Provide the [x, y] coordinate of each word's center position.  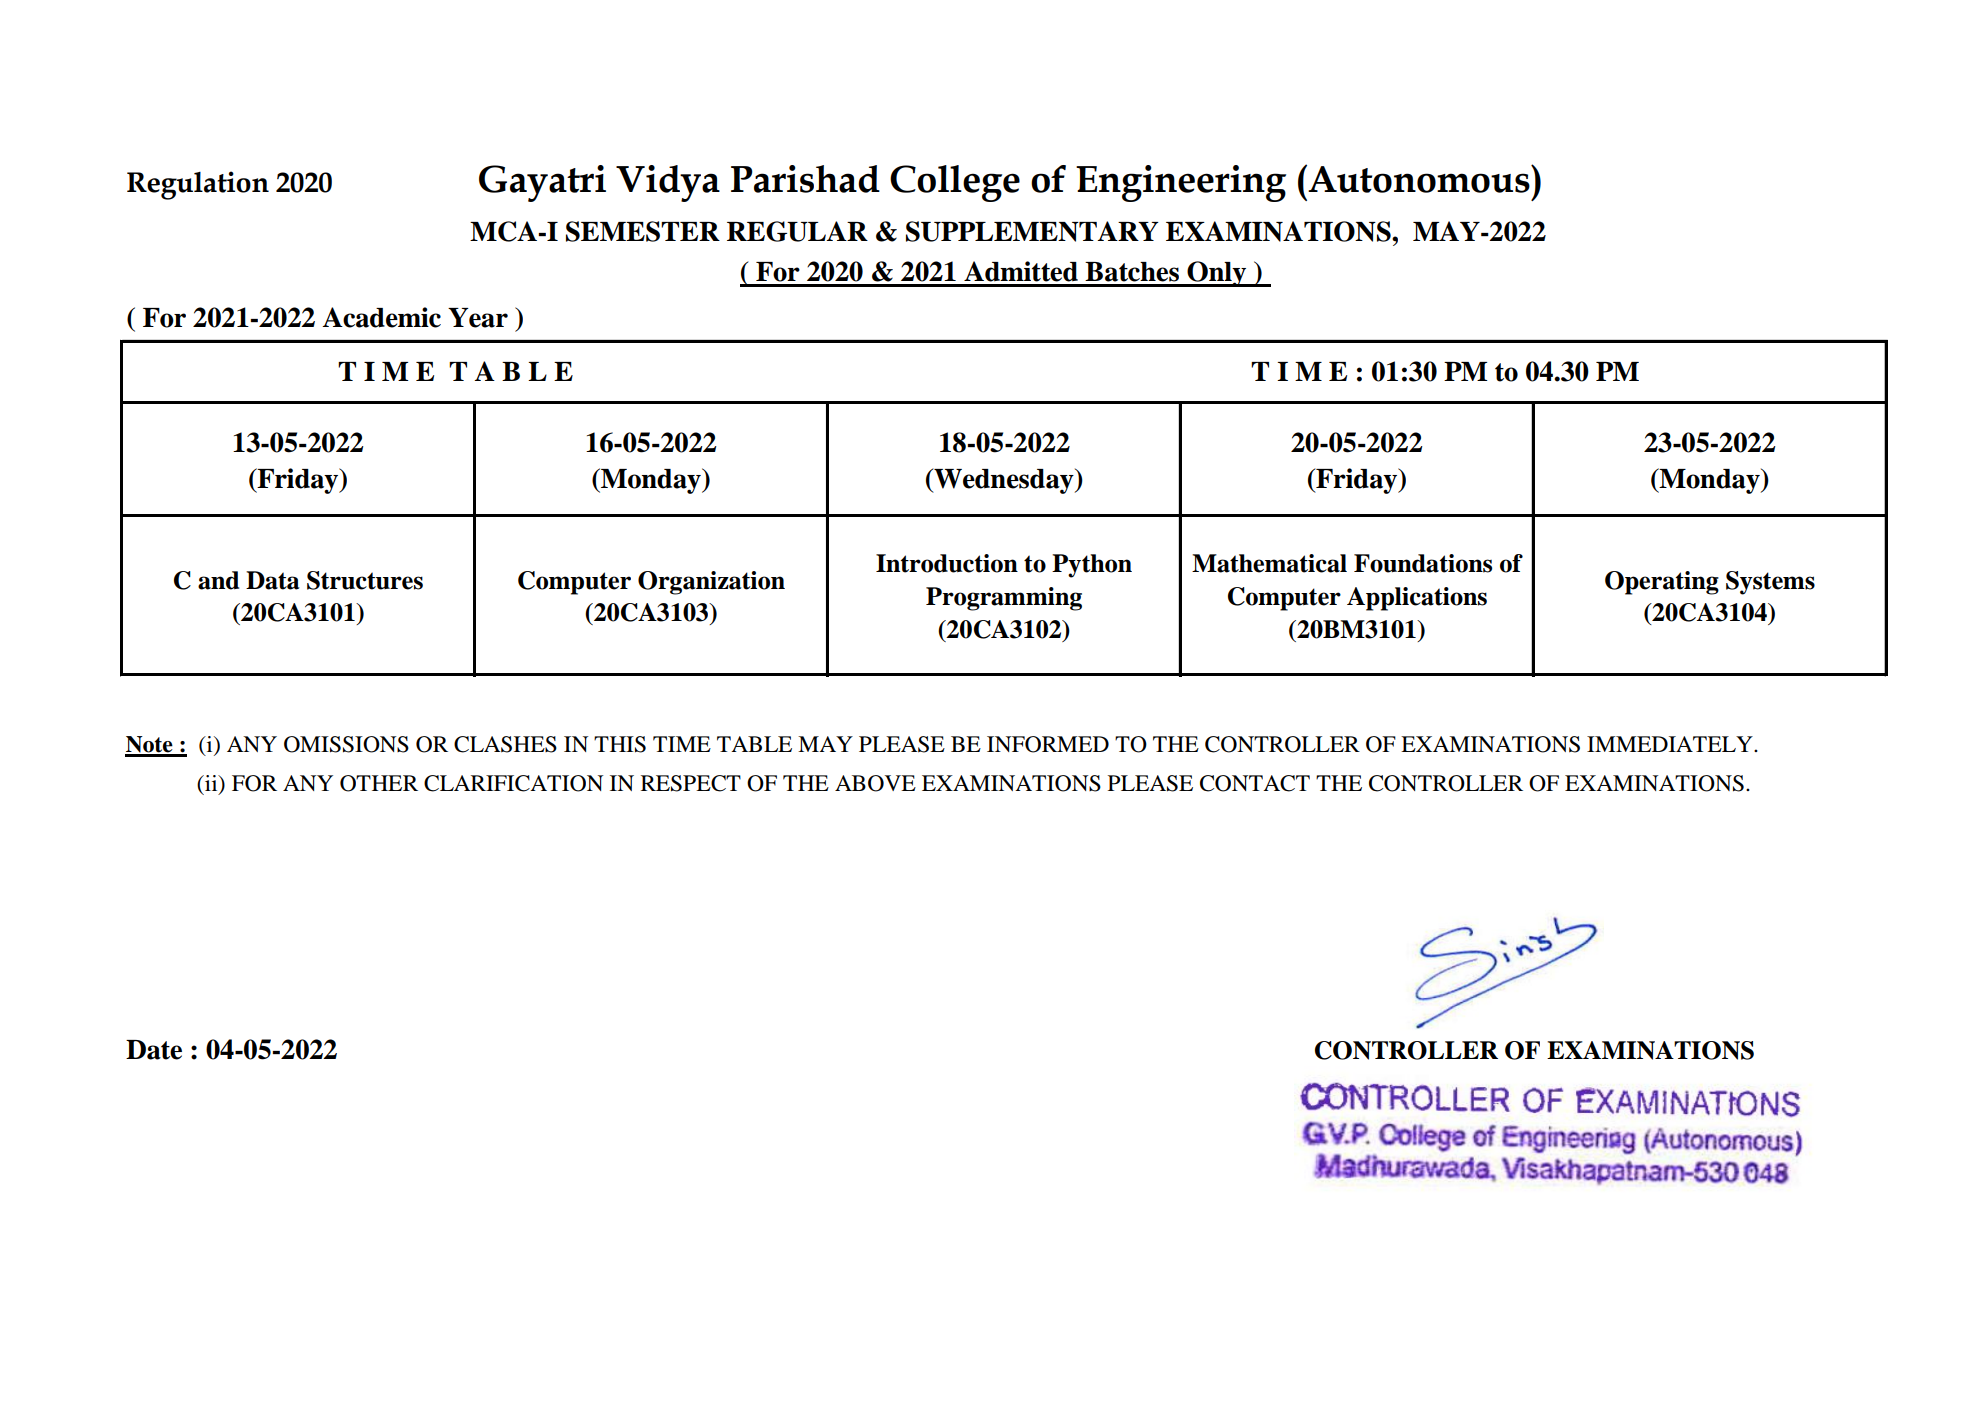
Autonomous [1420, 179]
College [955, 183]
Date [154, 1050]
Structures [365, 580]
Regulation [198, 185]
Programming [1004, 599]
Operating [1662, 583]
